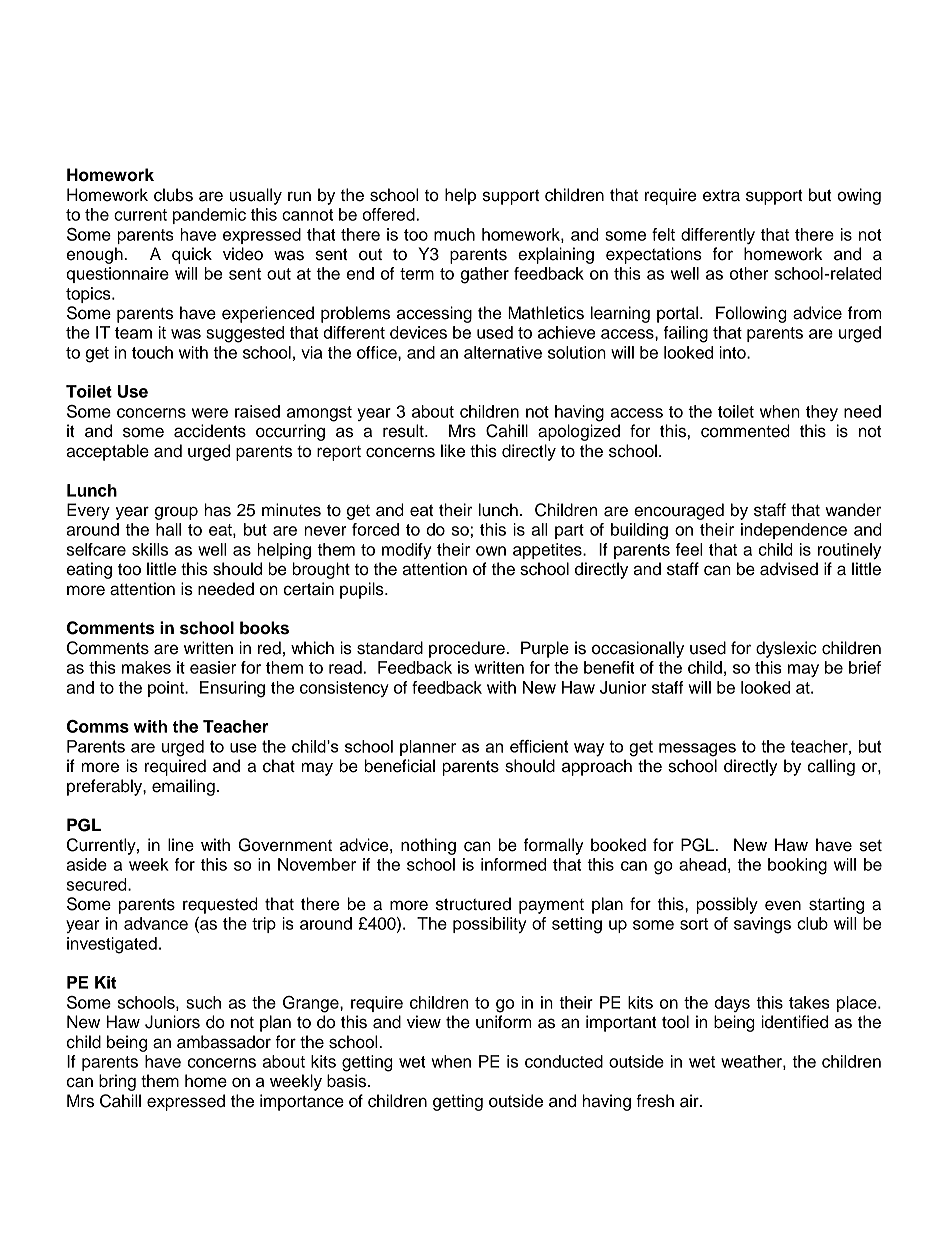 The image size is (952, 1233). What do you see at coordinates (721, 196) in the document?
I see `extra` at bounding box center [721, 196].
